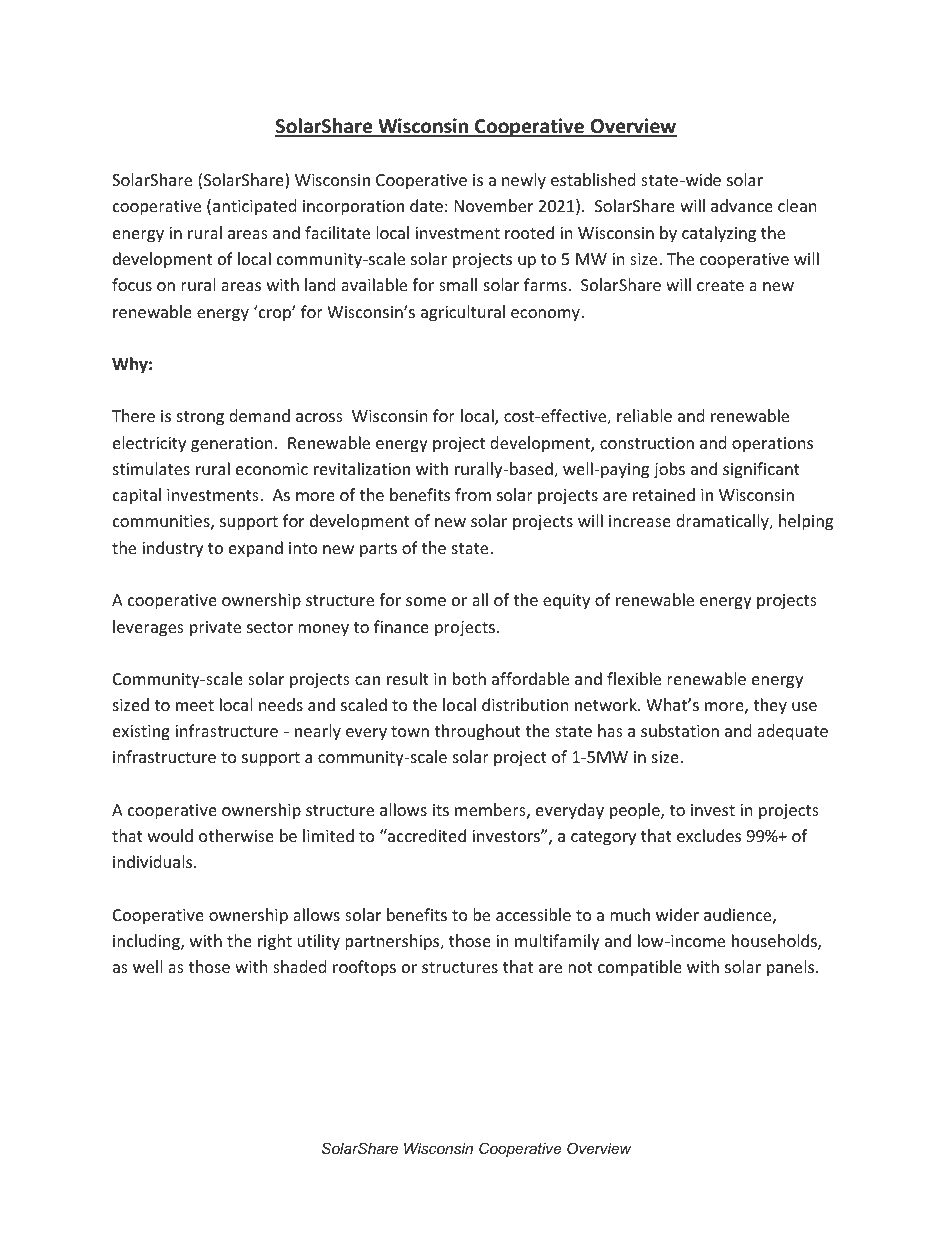  I want to click on right, so click(275, 942).
